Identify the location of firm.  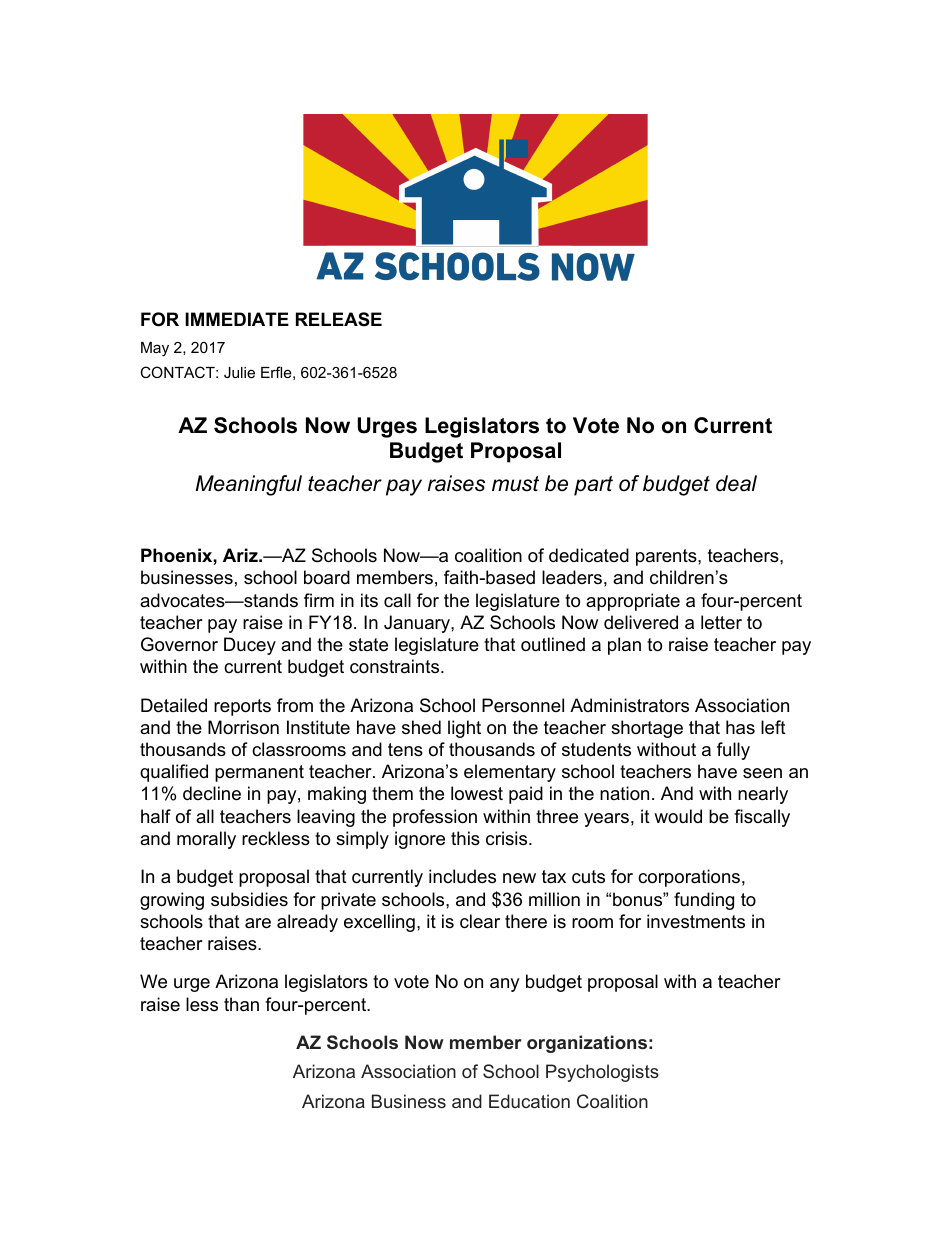
(319, 600).
